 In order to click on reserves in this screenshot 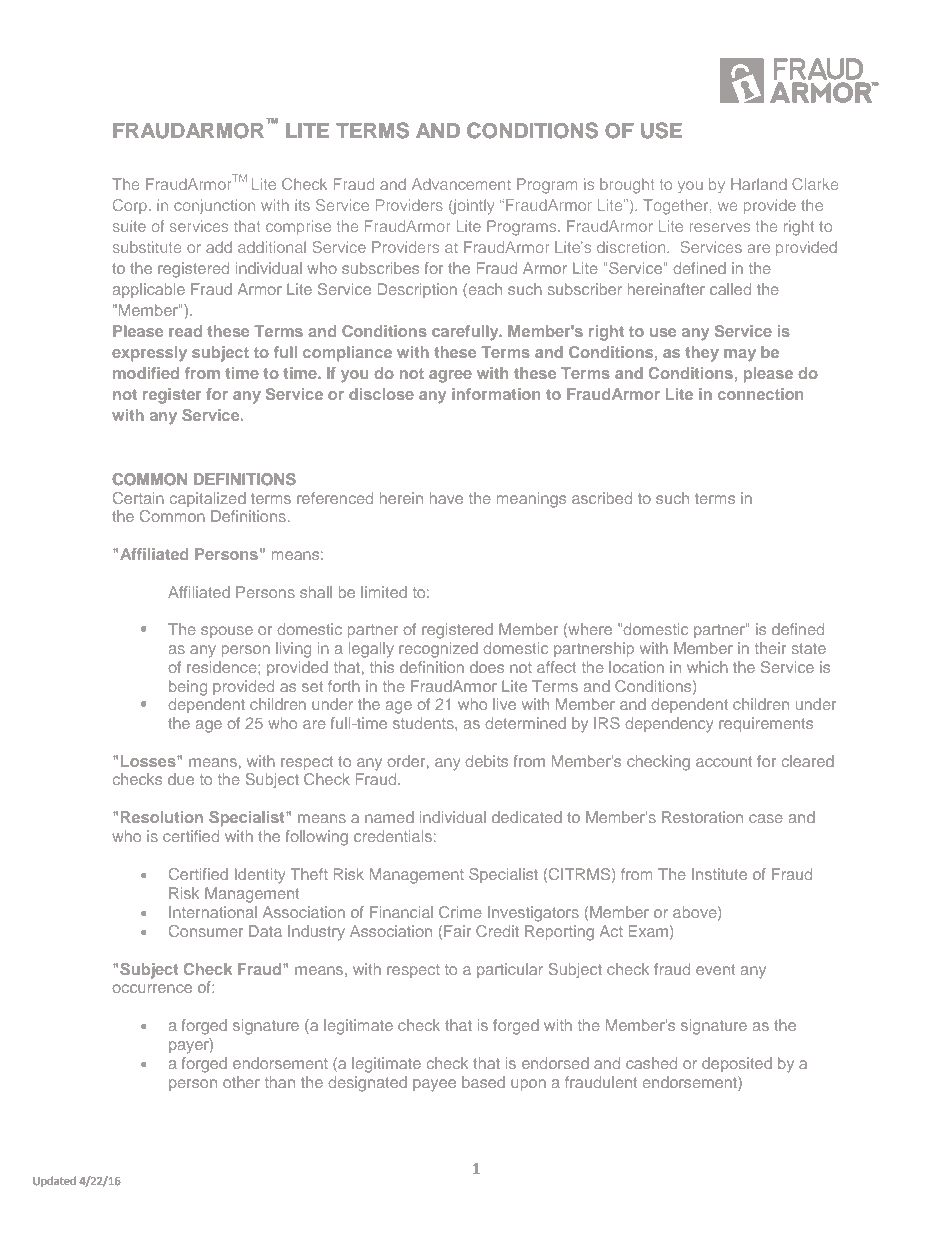, I will do `click(720, 227)`.
